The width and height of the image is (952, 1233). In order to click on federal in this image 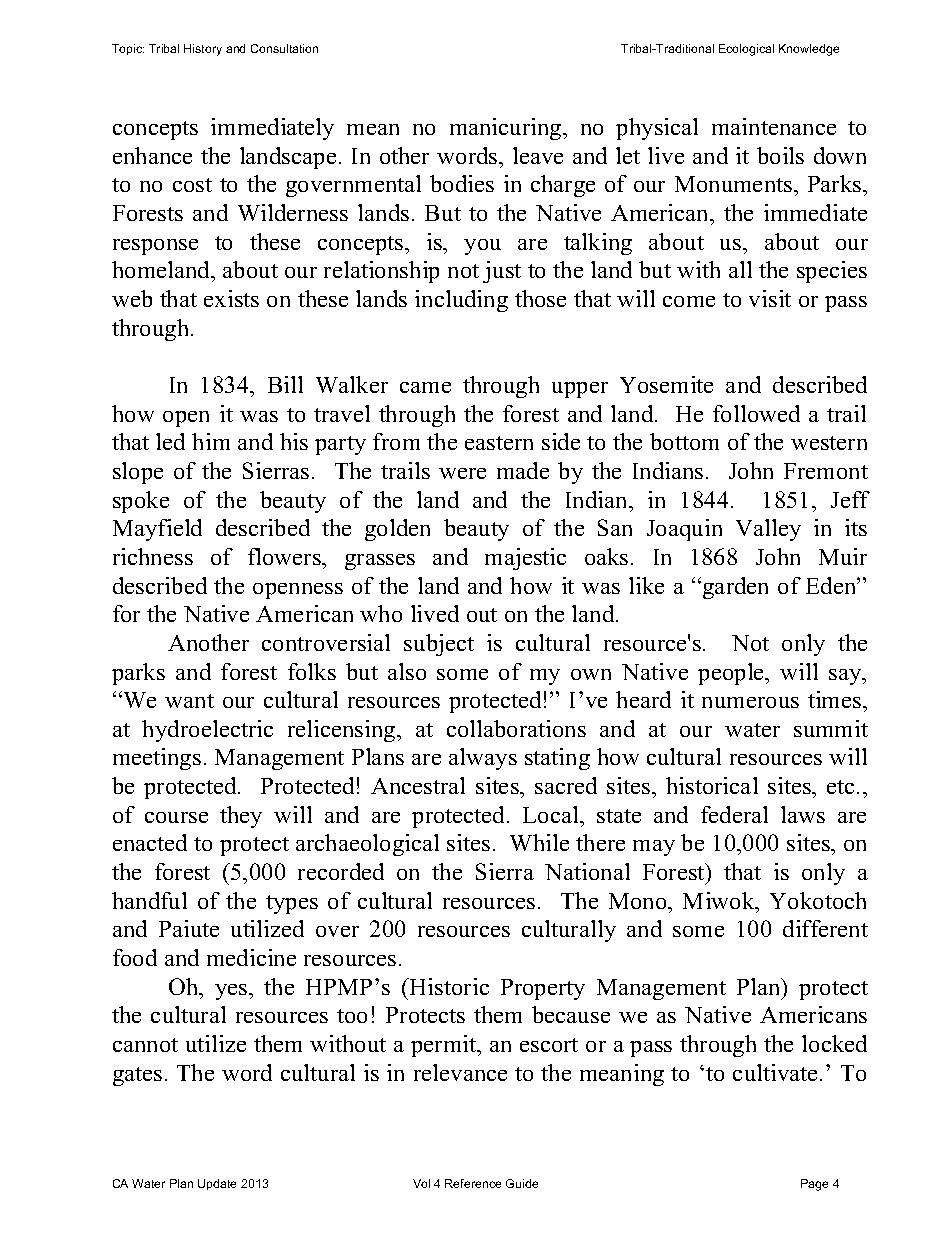, I will do `click(734, 814)`.
